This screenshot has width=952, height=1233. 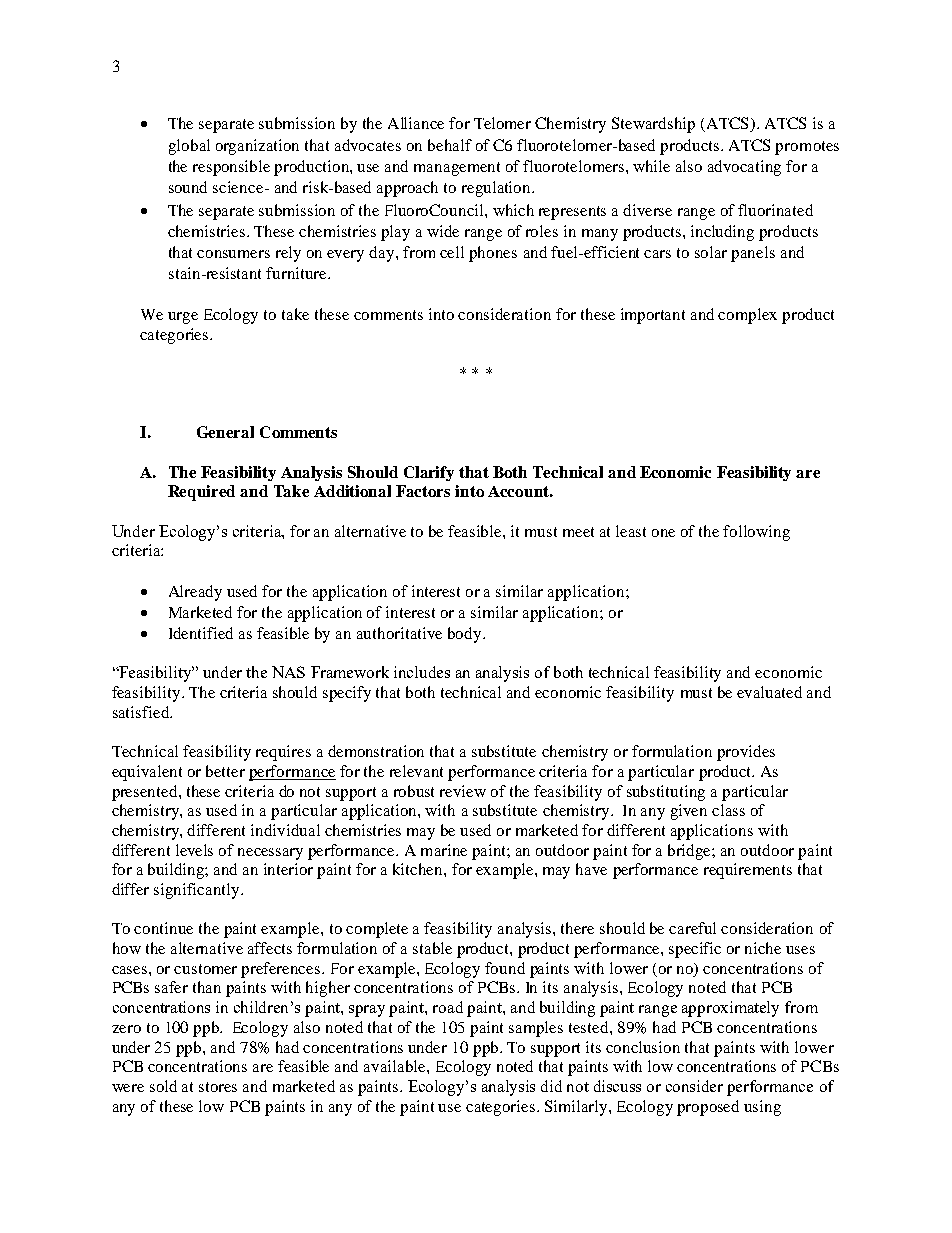 What do you see at coordinates (429, 473) in the screenshot?
I see `Clarify` at bounding box center [429, 473].
